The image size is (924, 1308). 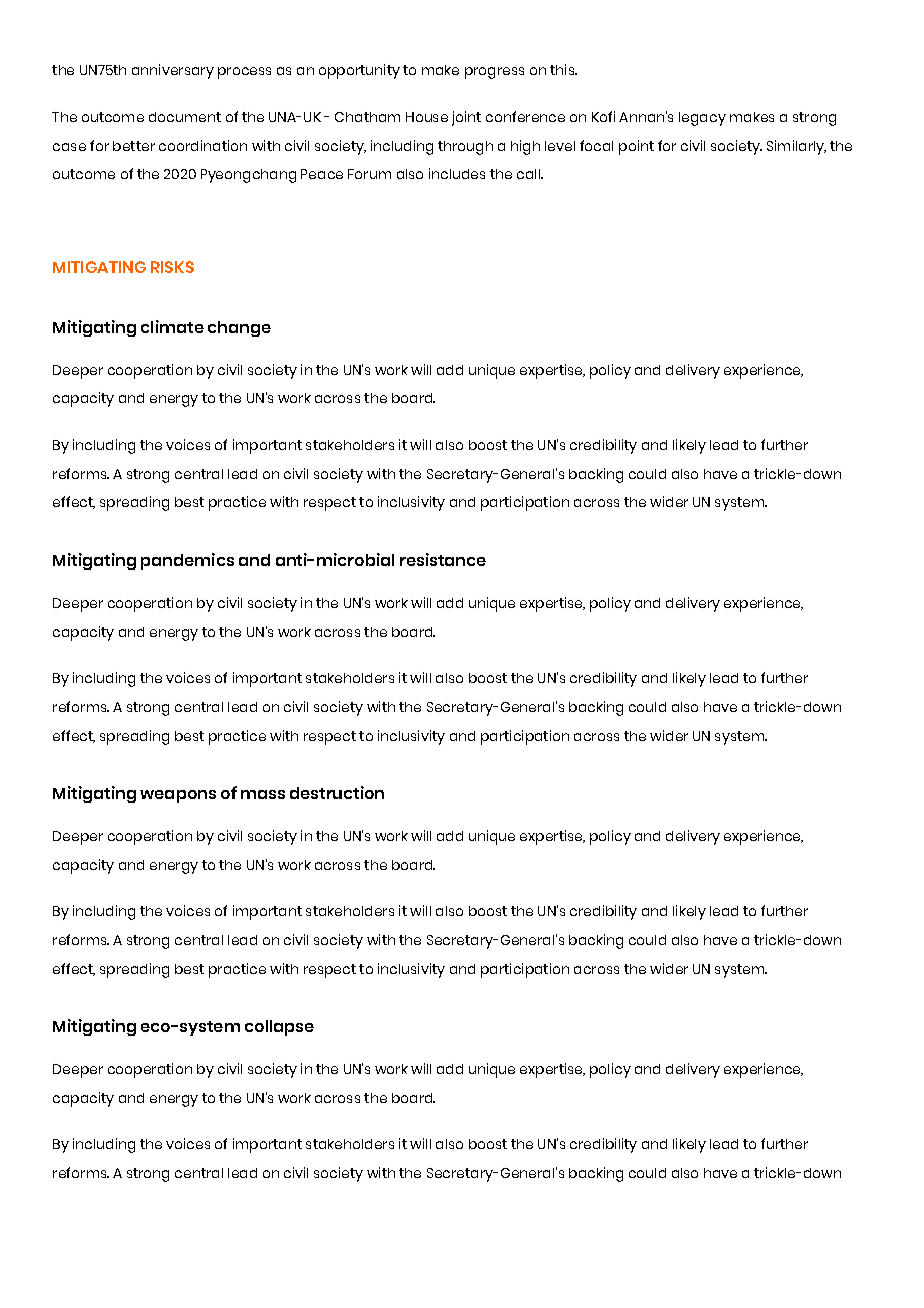 What do you see at coordinates (239, 329) in the screenshot?
I see `change` at bounding box center [239, 329].
